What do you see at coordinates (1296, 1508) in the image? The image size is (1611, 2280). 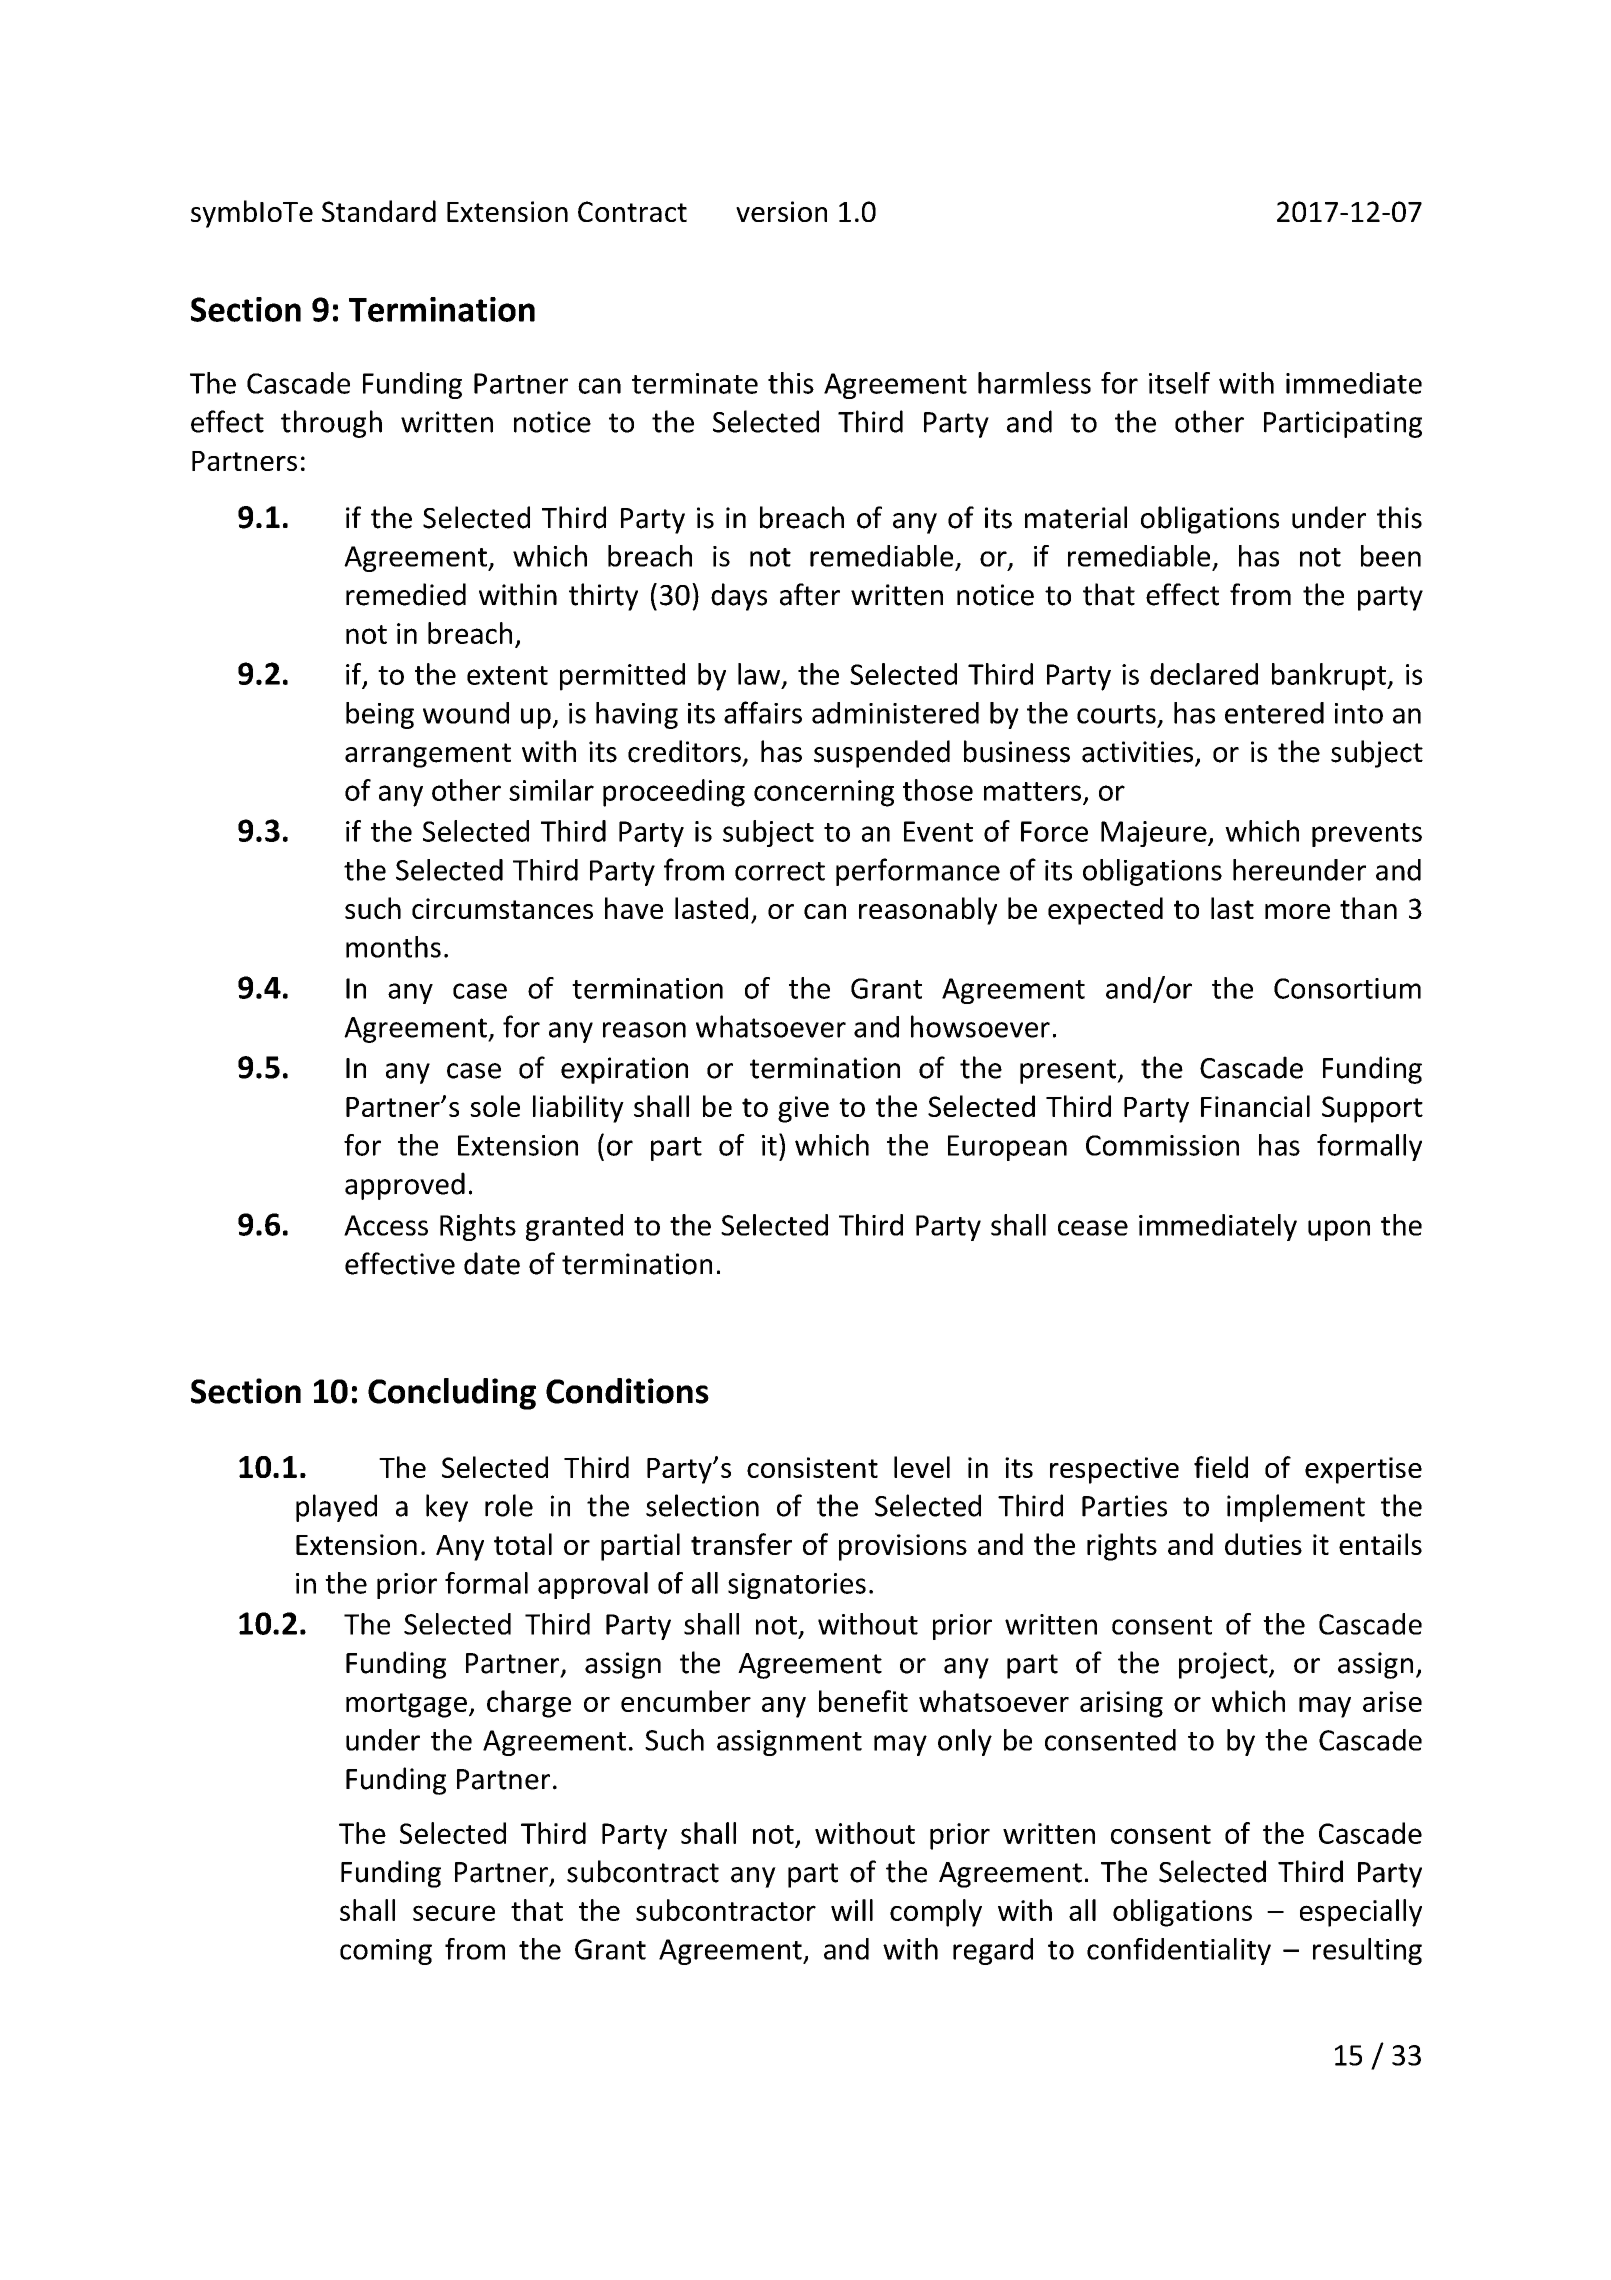 I see `implement` at bounding box center [1296, 1508].
